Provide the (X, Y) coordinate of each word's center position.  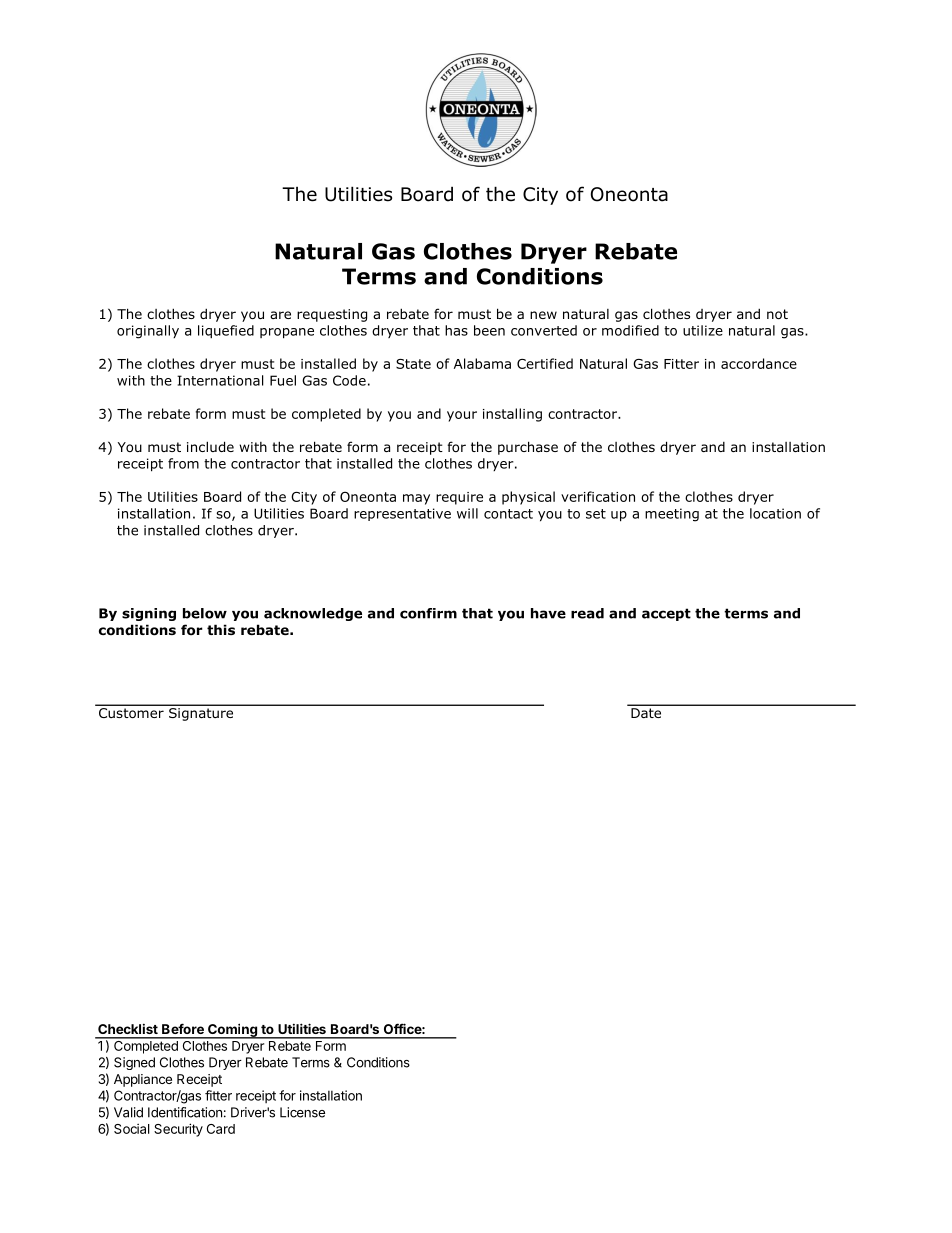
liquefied (226, 331)
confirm (428, 613)
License (302, 1112)
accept (666, 614)
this (221, 629)
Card (221, 1129)
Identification (185, 1112)
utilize (703, 330)
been (489, 330)
